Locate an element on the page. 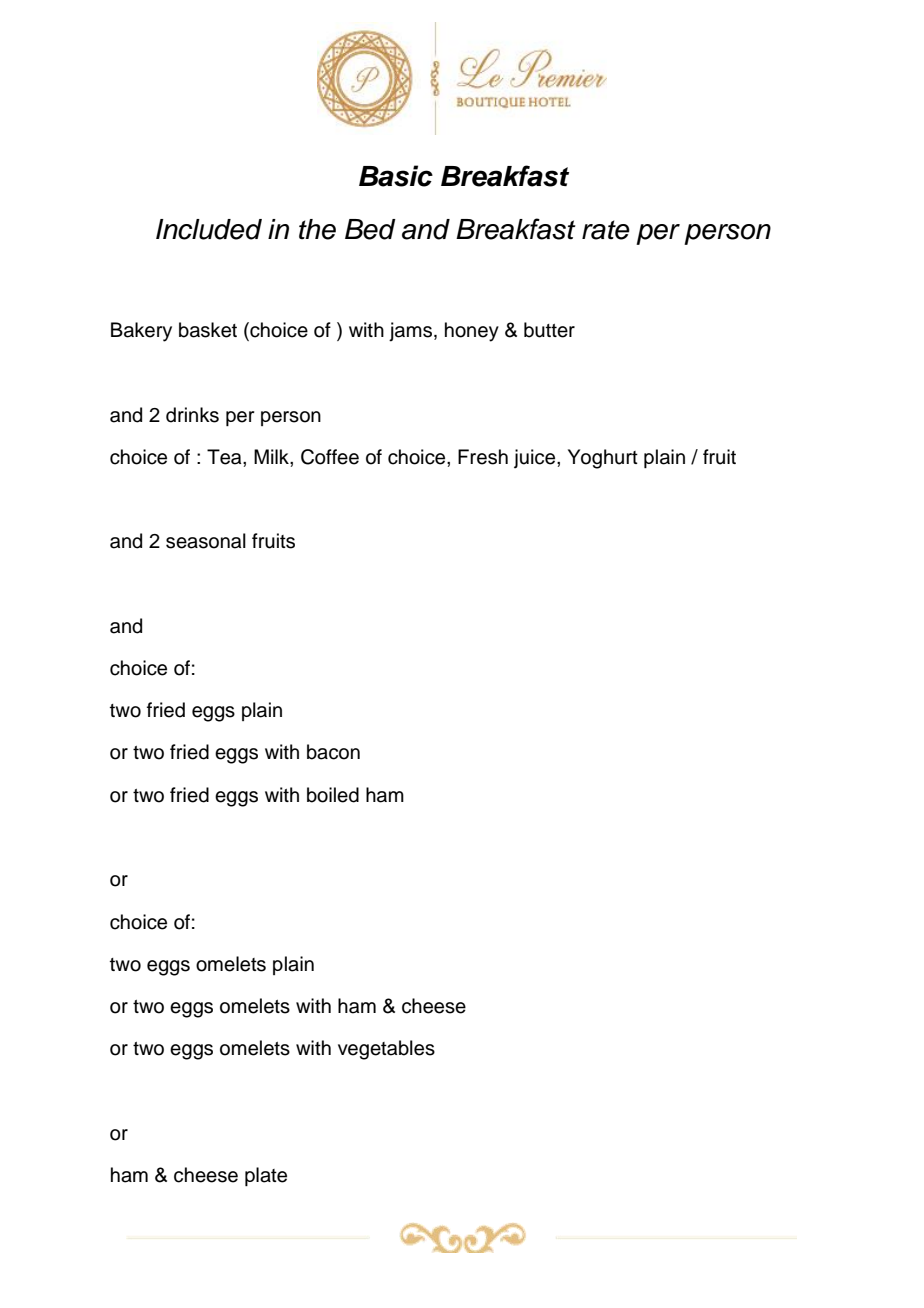 Image resolution: width=924 pixels, height=1308 pixels. boiled is located at coordinates (333, 795).
